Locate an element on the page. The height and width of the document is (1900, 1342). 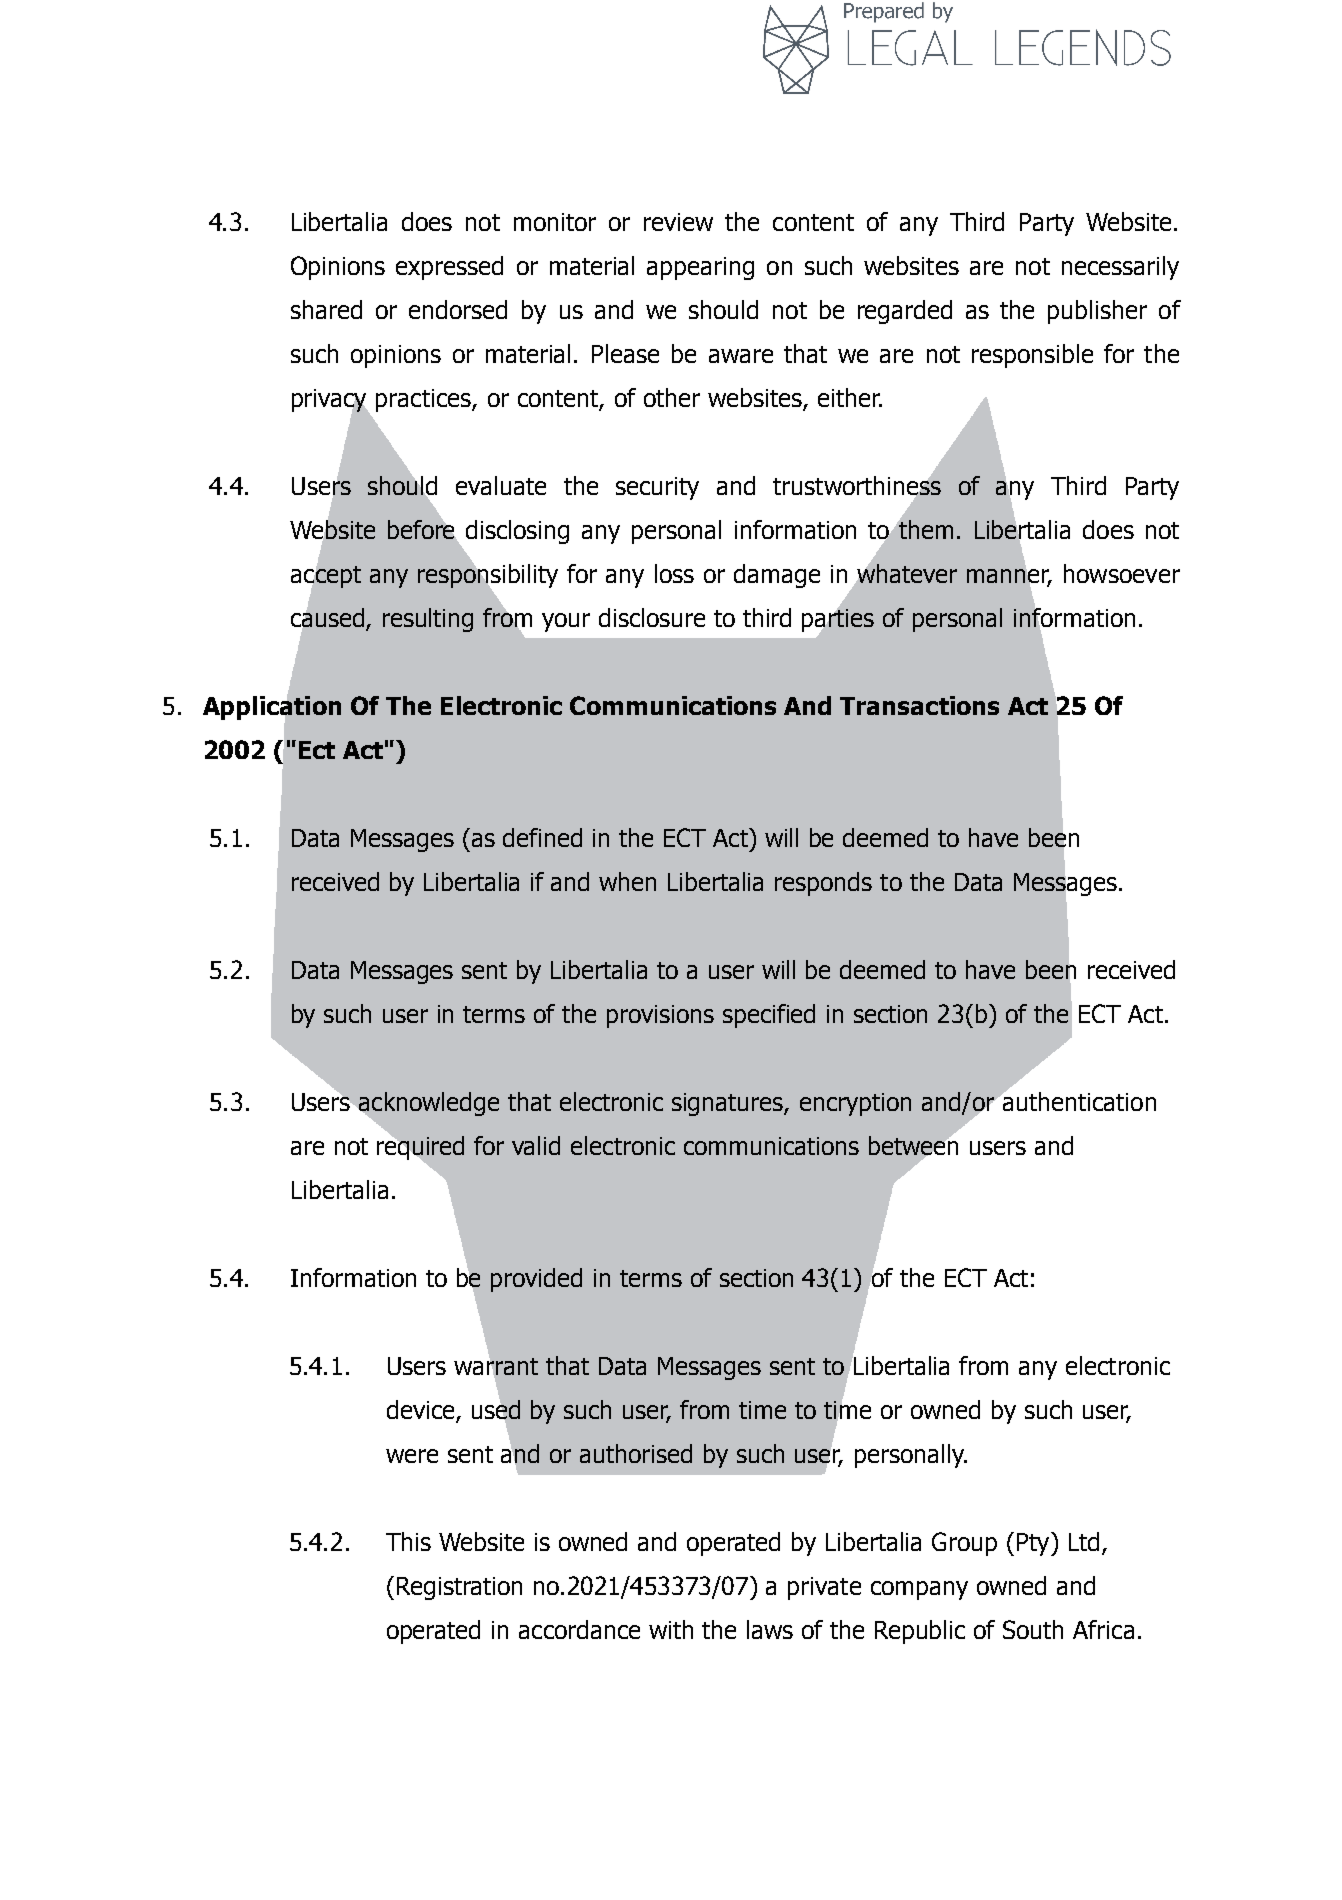
laws is located at coordinates (770, 1629).
